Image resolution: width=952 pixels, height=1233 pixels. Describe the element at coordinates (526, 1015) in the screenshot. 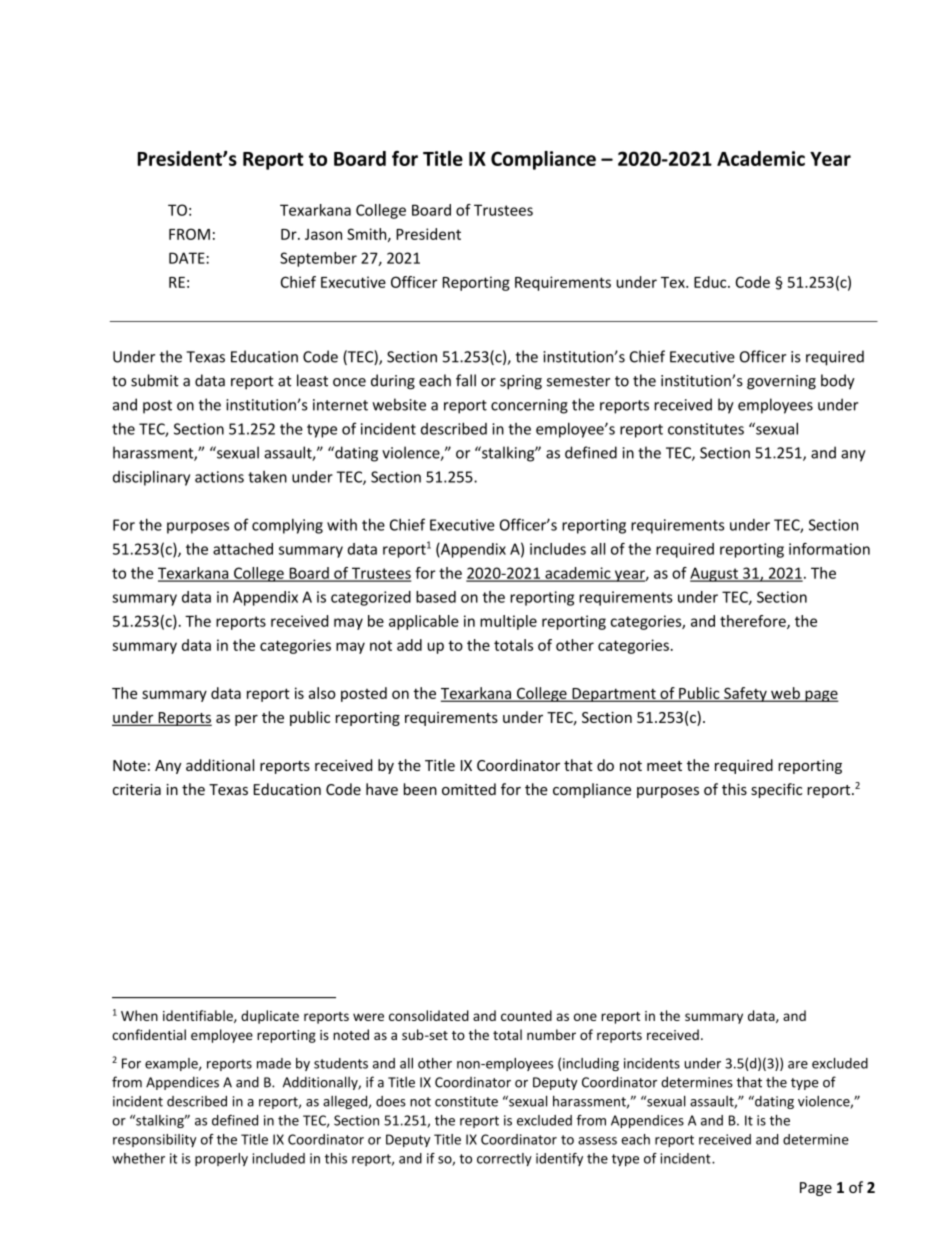

I see `counted` at that location.
